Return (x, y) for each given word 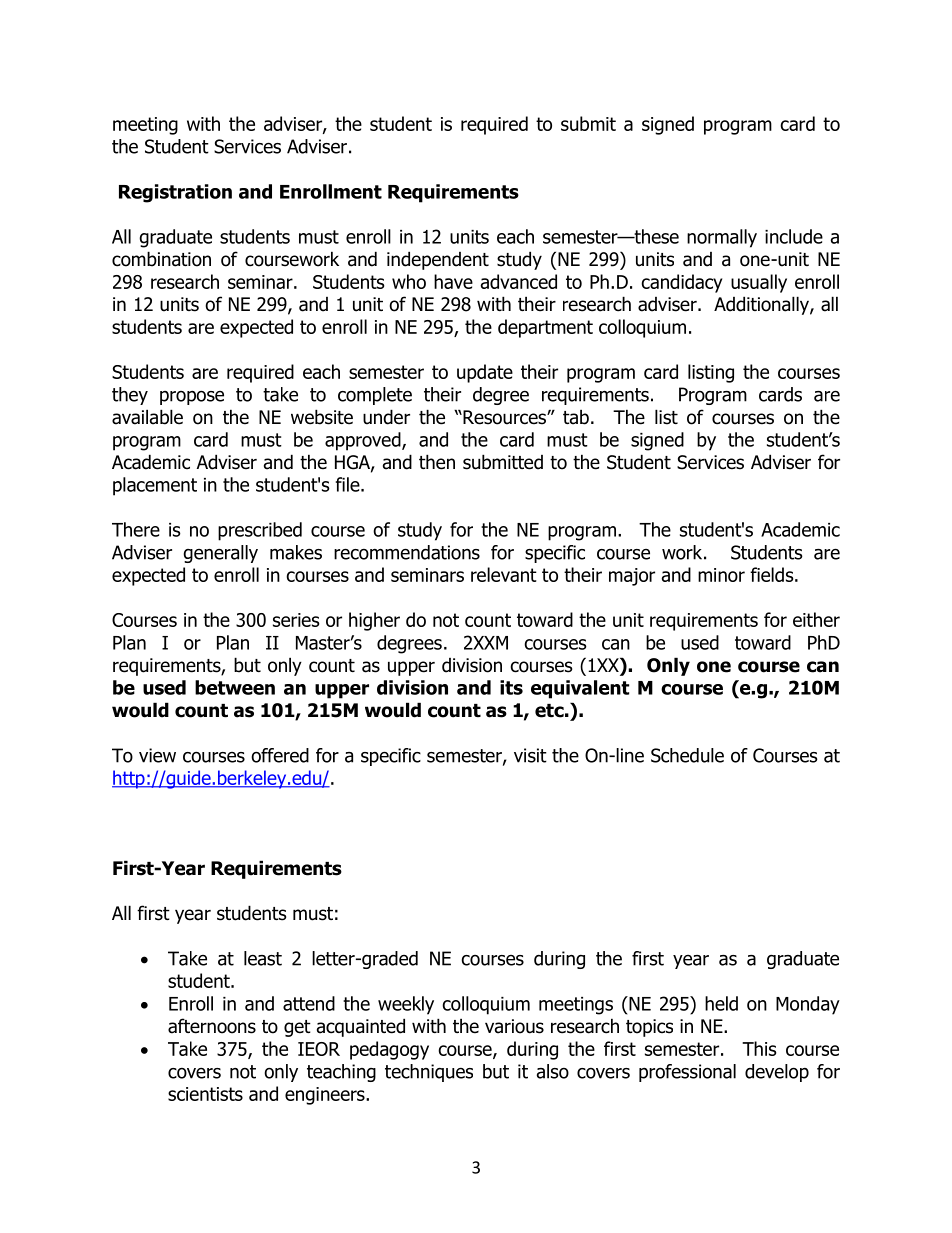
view (157, 755)
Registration (175, 193)
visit (530, 755)
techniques (429, 1073)
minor (721, 575)
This (759, 1048)
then (437, 462)
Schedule (687, 755)
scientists (205, 1094)
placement (155, 486)
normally (722, 238)
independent (438, 260)
